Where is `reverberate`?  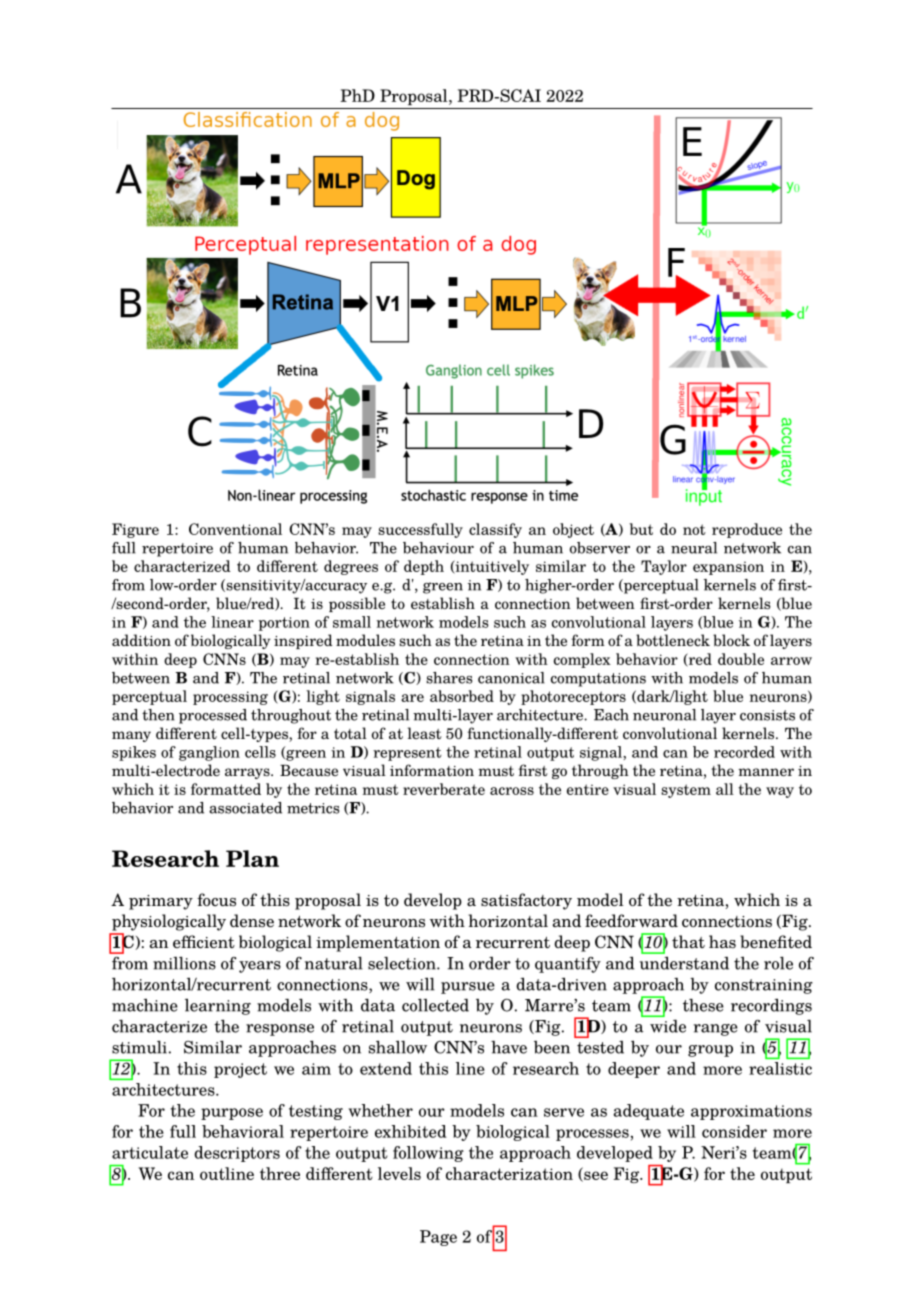 reverberate is located at coordinates (444, 789).
